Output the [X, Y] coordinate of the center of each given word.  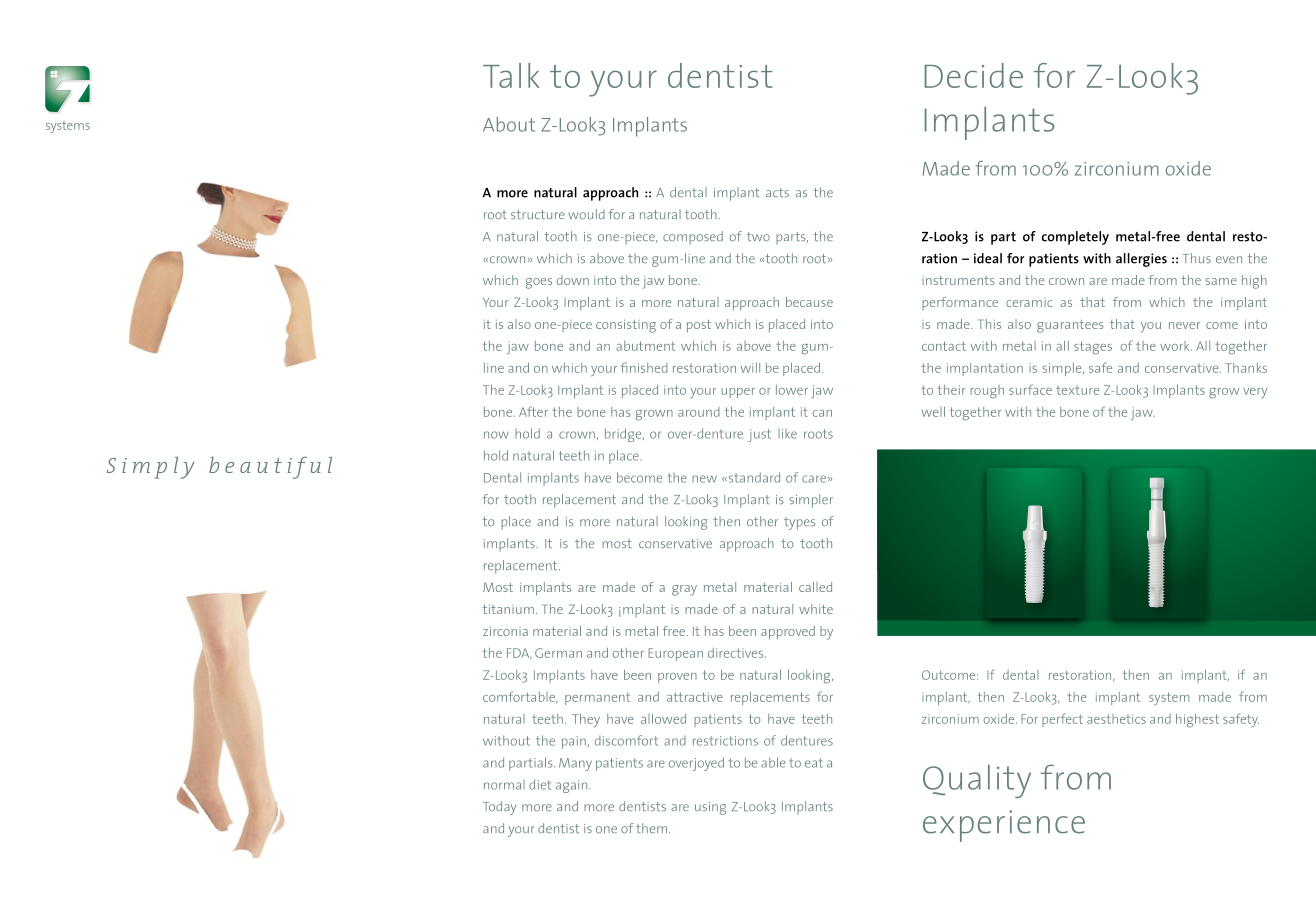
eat [814, 763]
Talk [511, 75]
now [496, 435]
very [1255, 393]
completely [1075, 238]
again [573, 786]
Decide [974, 75]
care [814, 479]
